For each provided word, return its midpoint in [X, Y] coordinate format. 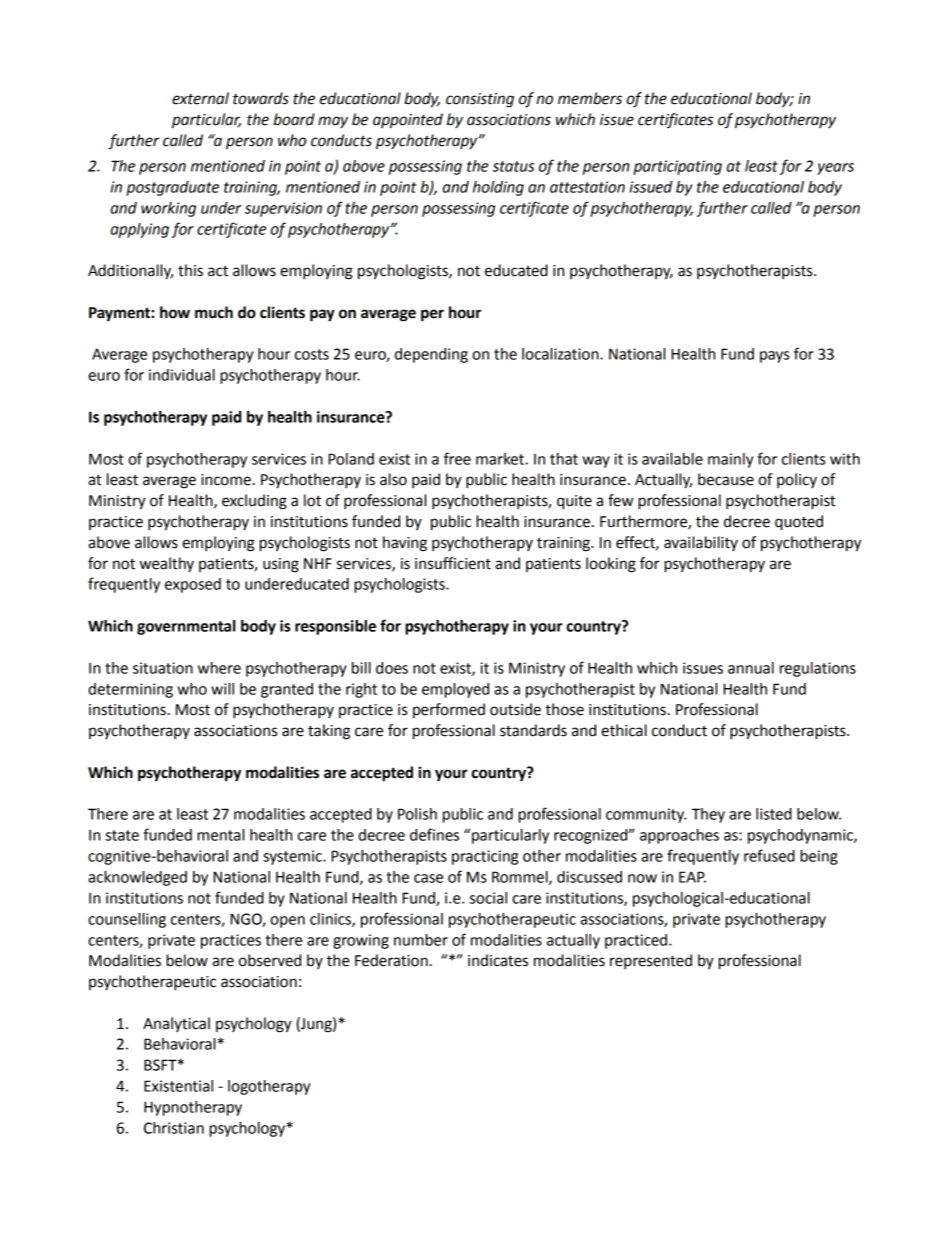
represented [651, 961]
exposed [193, 585]
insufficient [453, 563]
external [200, 98]
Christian [174, 1128]
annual [751, 668]
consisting [480, 100]
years [835, 169]
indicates [498, 960]
